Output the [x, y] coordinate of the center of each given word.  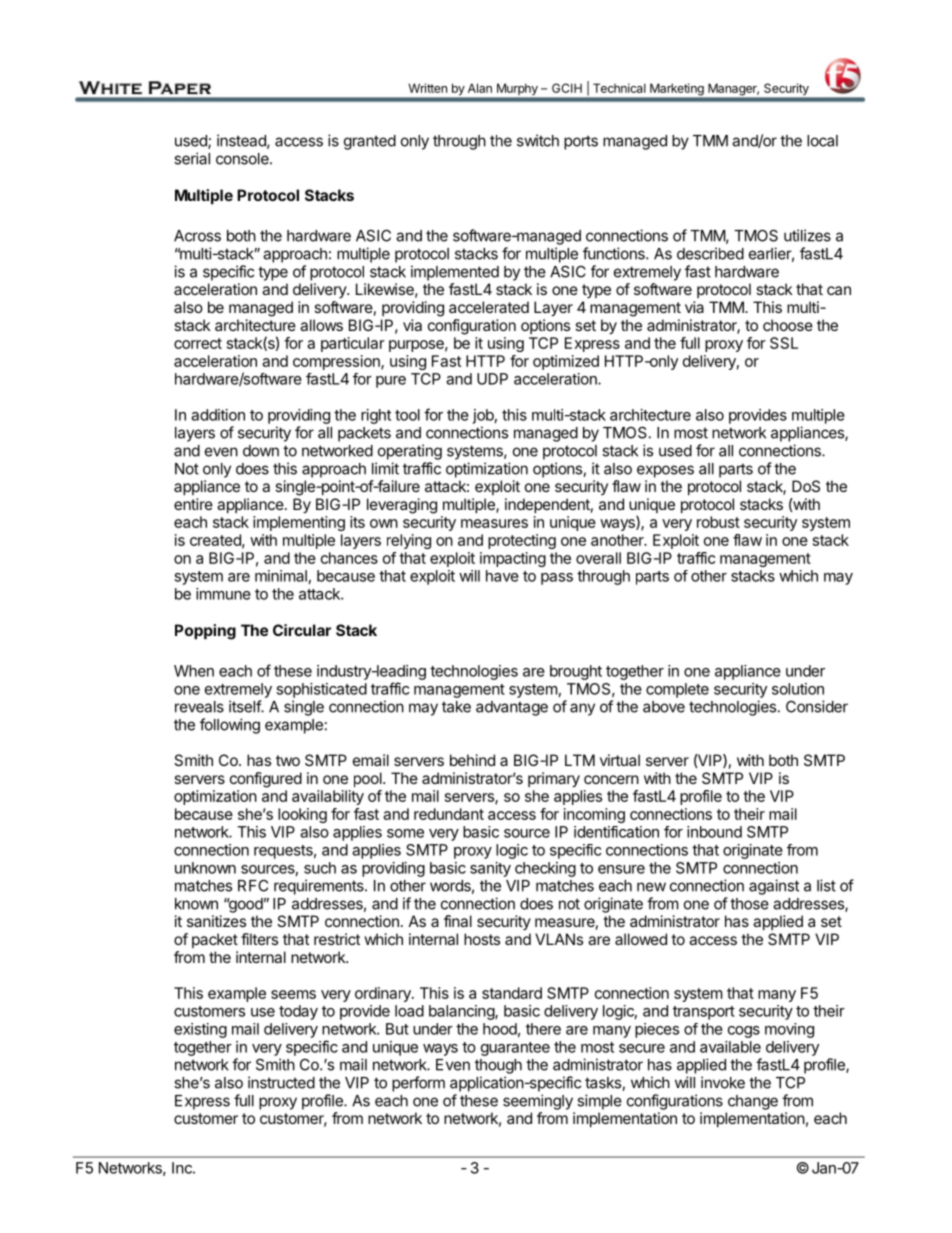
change [753, 1102]
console [243, 159]
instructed [281, 1082]
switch [538, 140]
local [822, 141]
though [498, 1066]
